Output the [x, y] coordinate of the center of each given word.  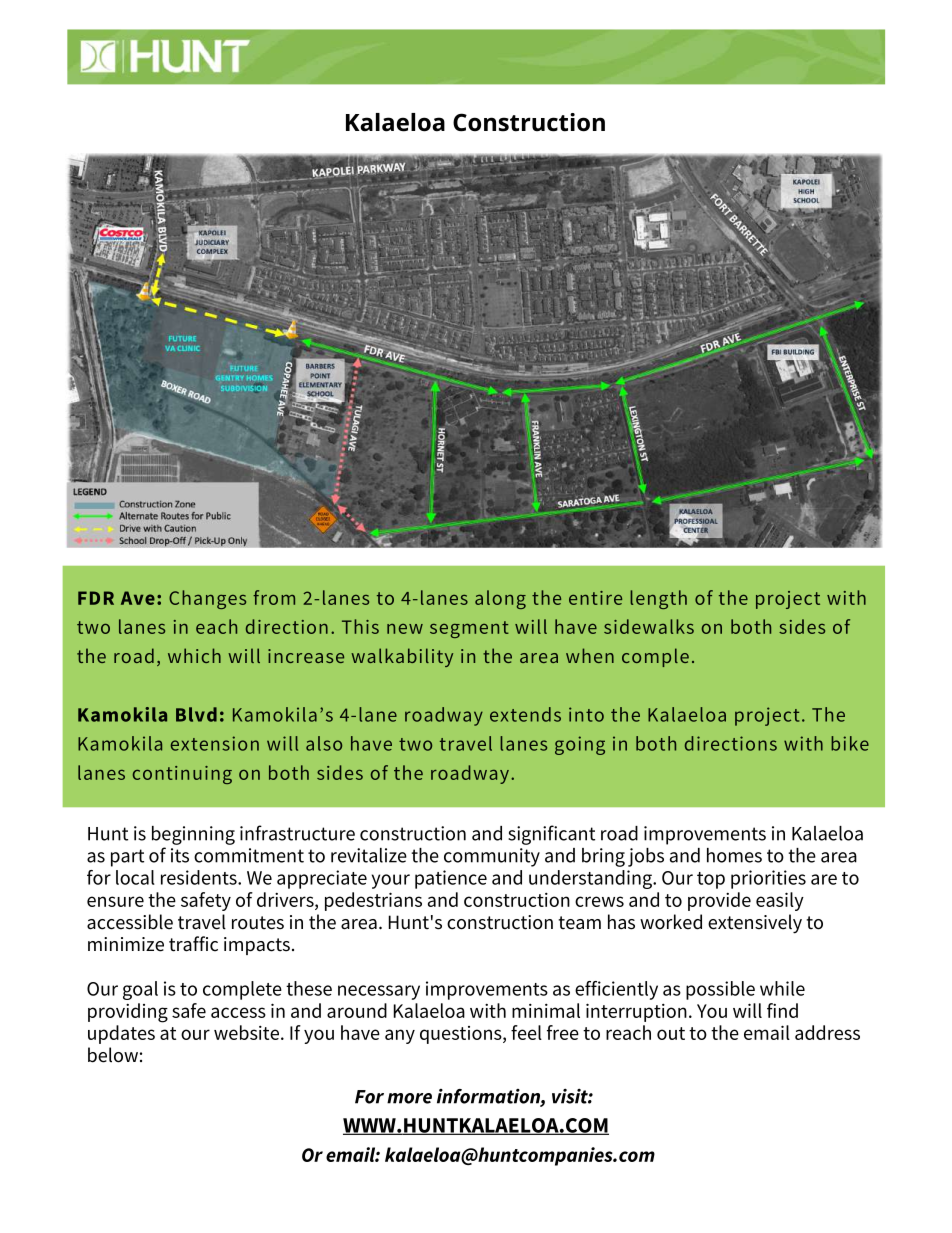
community [492, 857]
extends [525, 714]
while [782, 988]
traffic [193, 944]
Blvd [196, 714]
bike [850, 743]
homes [734, 855]
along [500, 599]
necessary [379, 992]
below [113, 1055]
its [180, 855]
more [409, 1098]
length [658, 599]
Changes [207, 599]
